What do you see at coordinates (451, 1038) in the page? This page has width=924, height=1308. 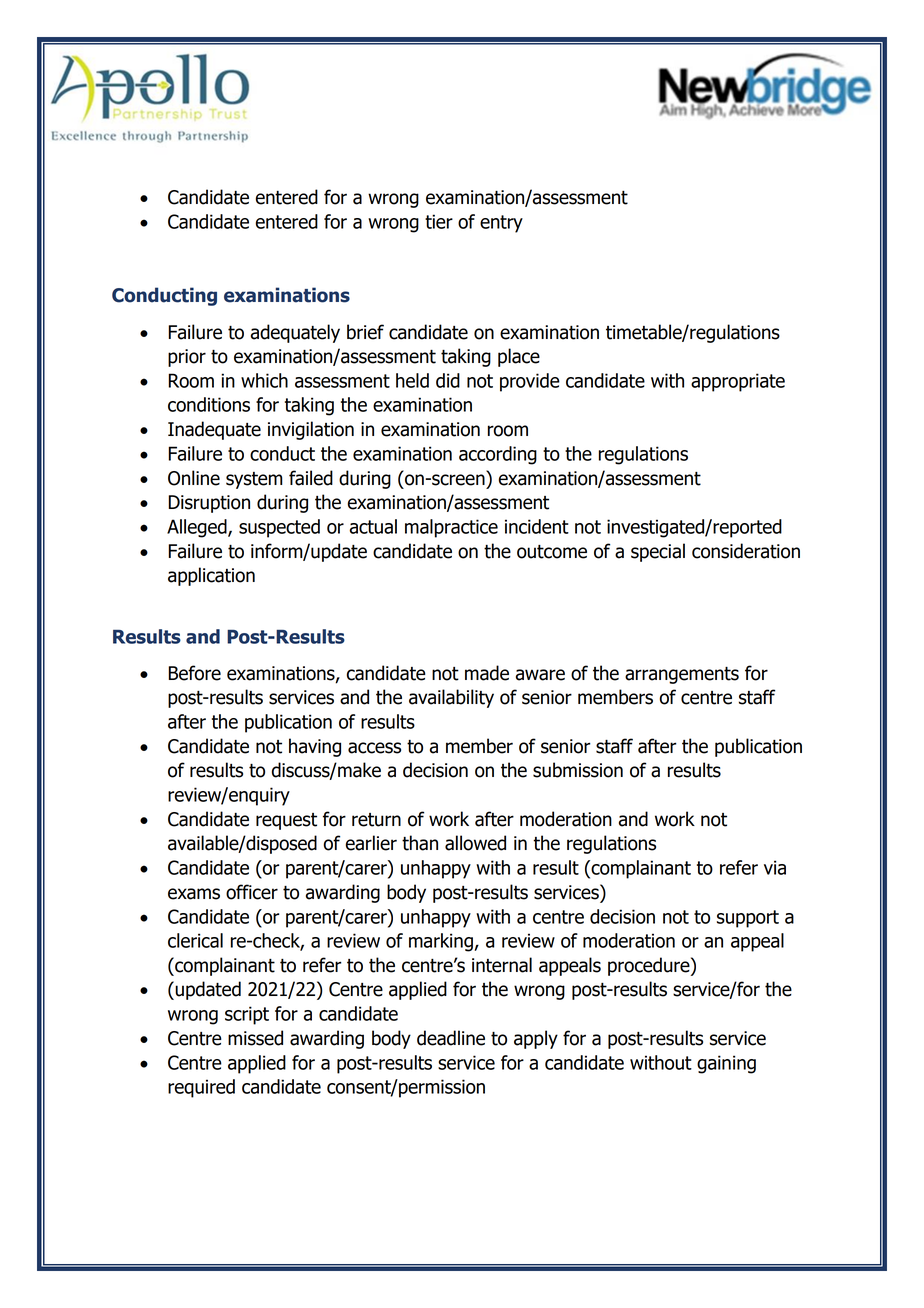 I see `deadline` at bounding box center [451, 1038].
